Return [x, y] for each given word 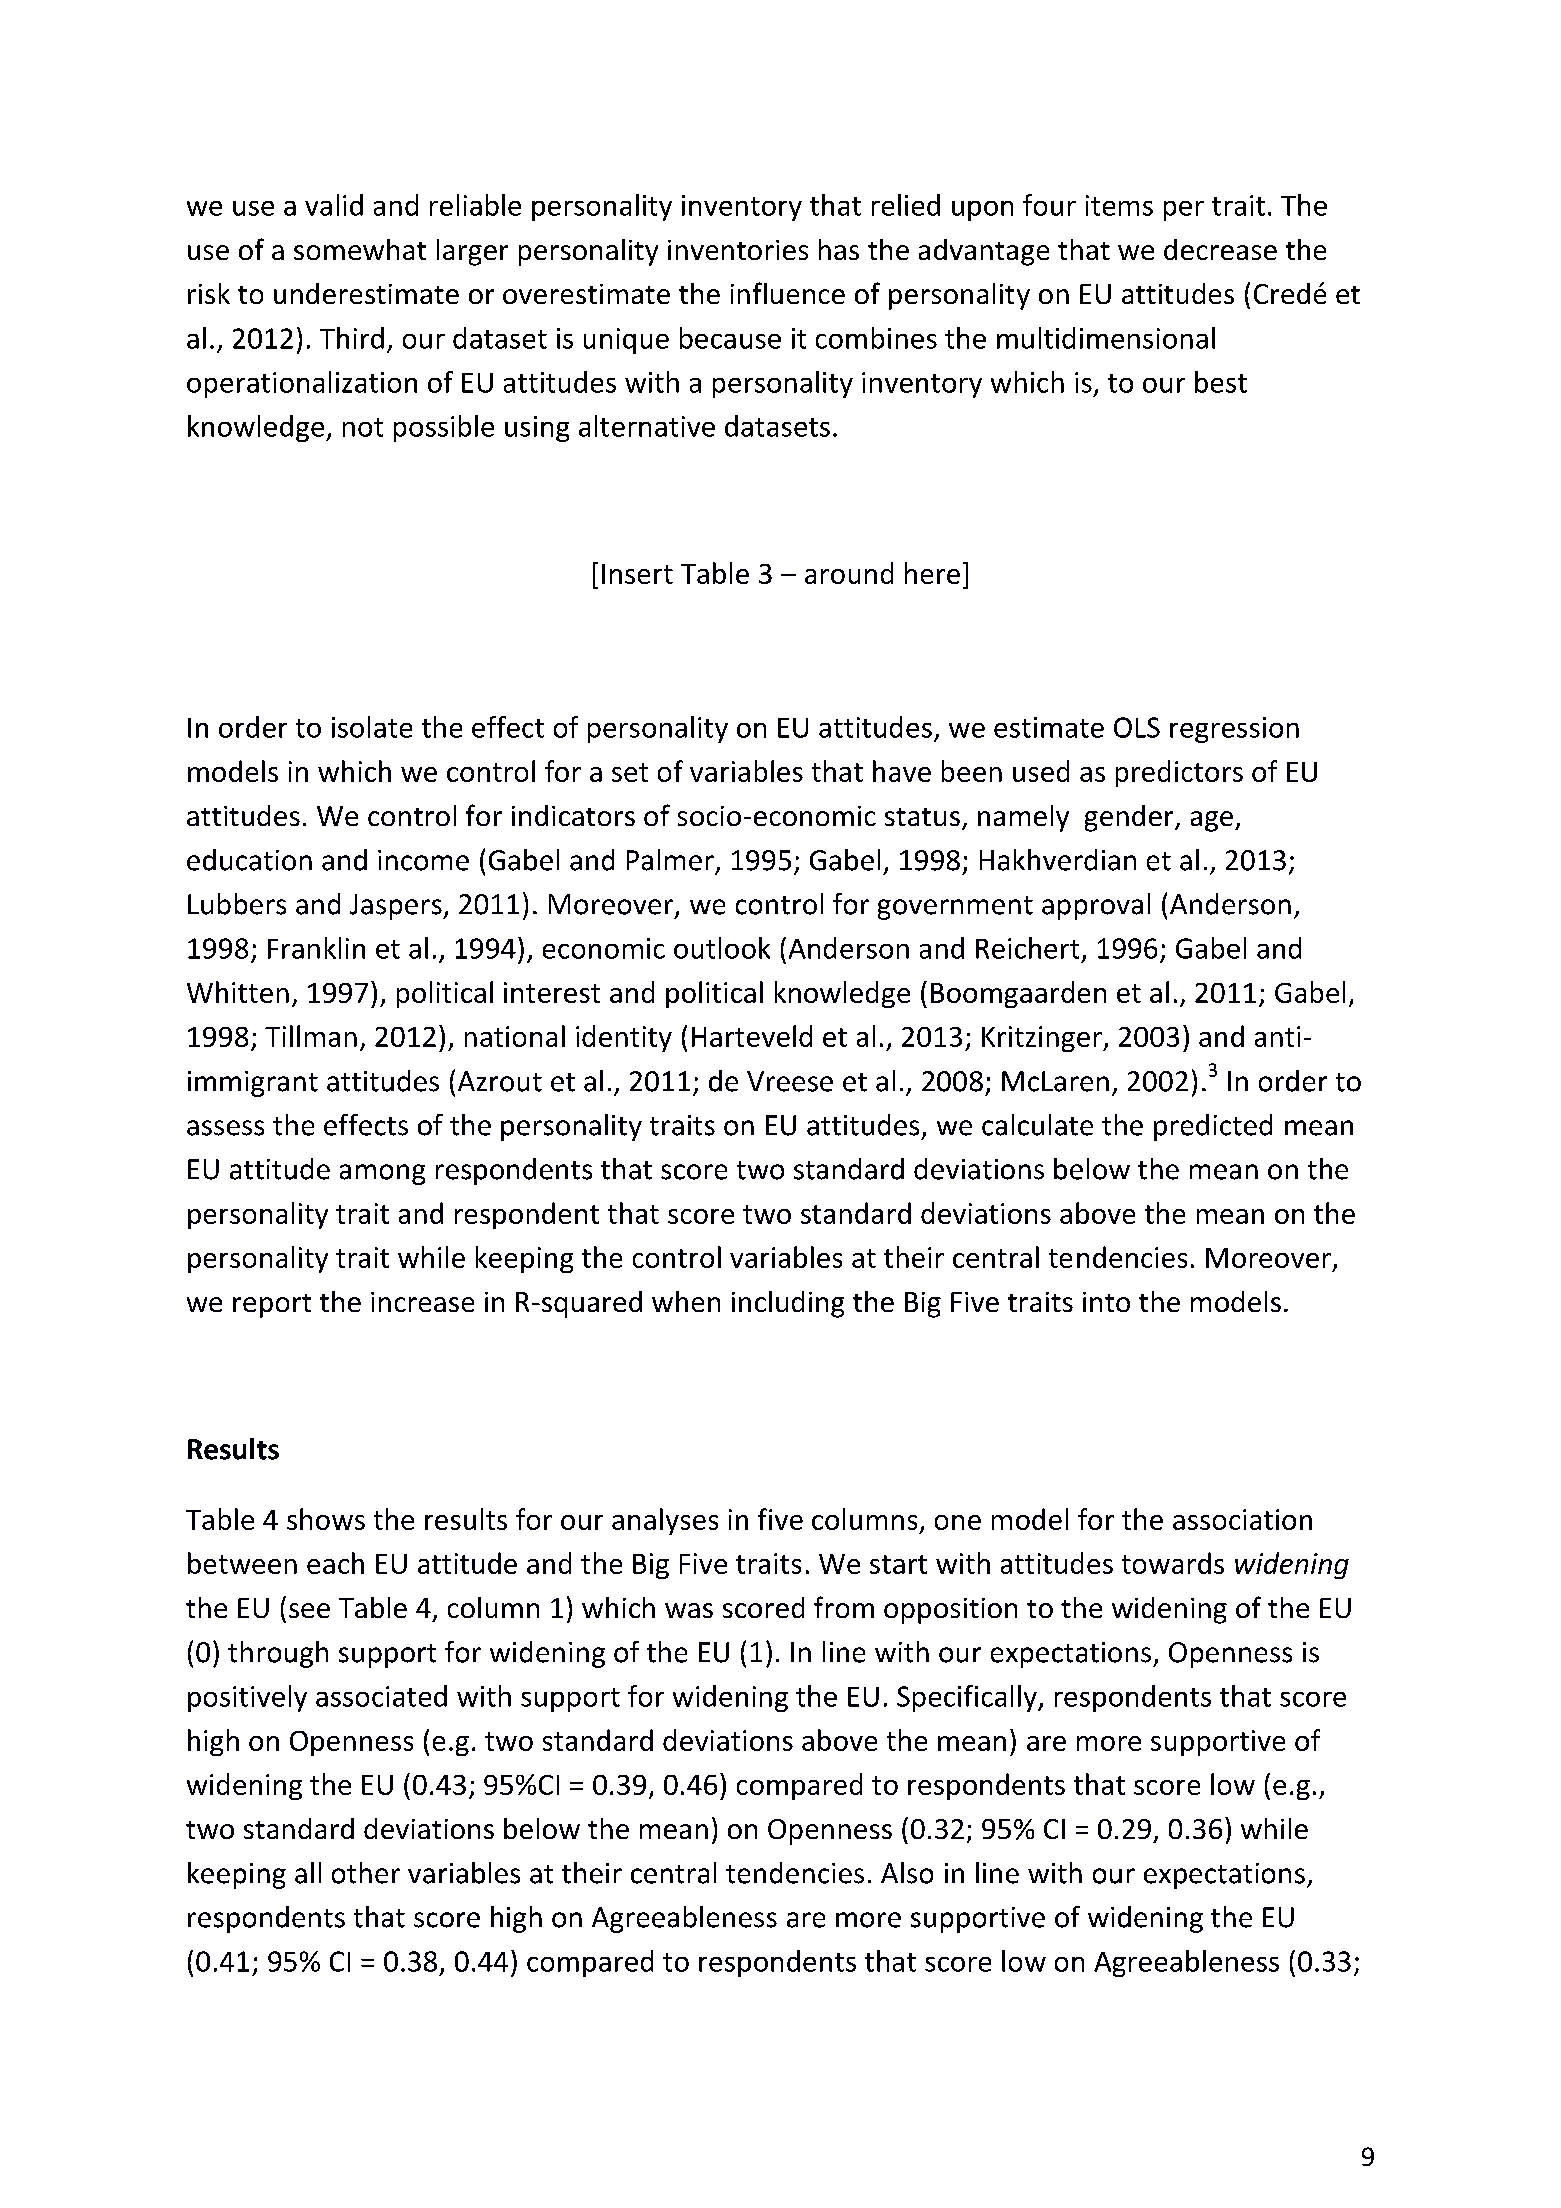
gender [1130, 818]
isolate [372, 727]
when [686, 1301]
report [272, 1306]
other [366, 1873]
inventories [738, 250]
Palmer [670, 860]
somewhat [360, 249]
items [1119, 205]
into [1106, 1302]
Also [907, 1873]
